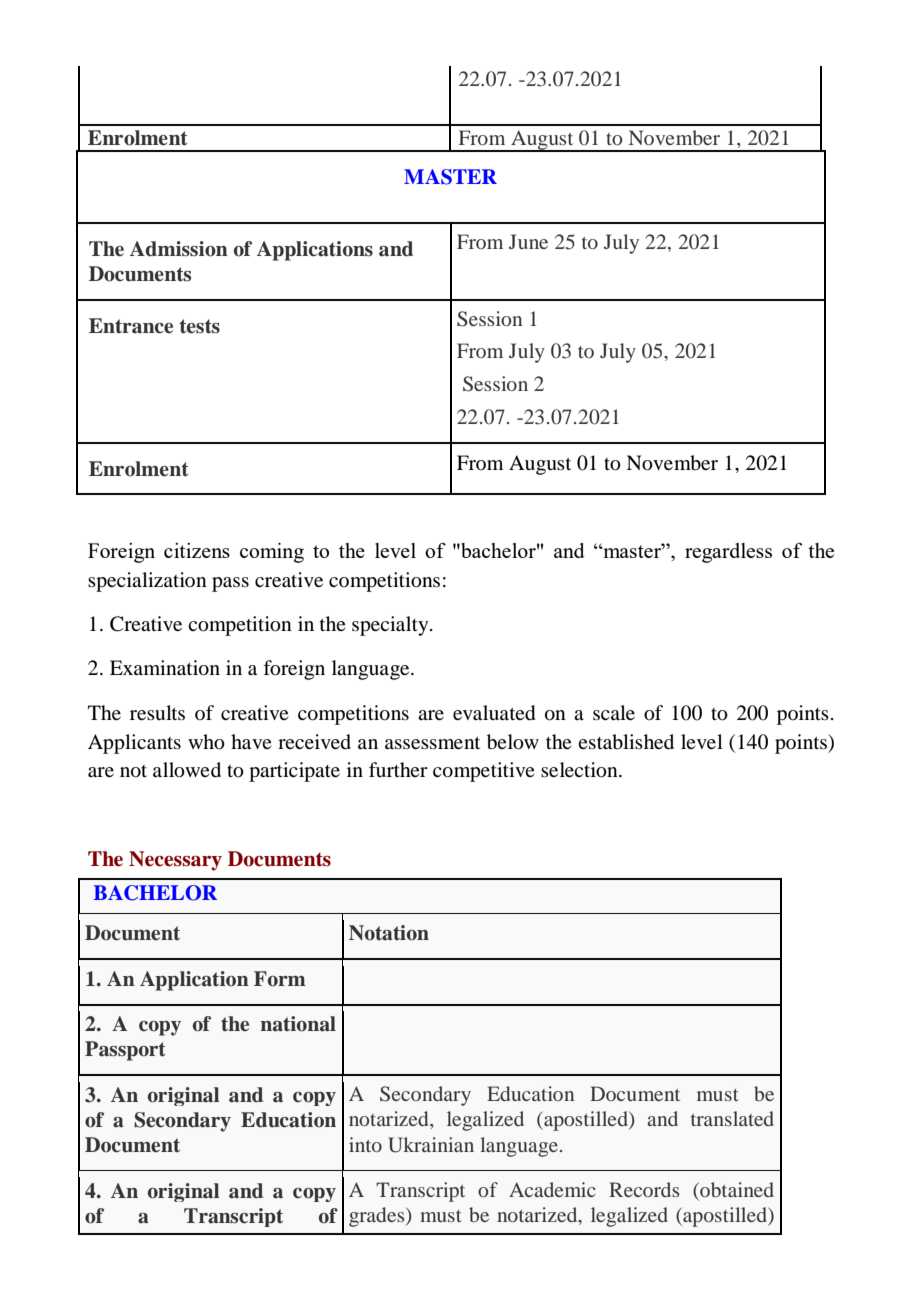  What do you see at coordinates (365, 1144) in the document?
I see `into` at bounding box center [365, 1144].
